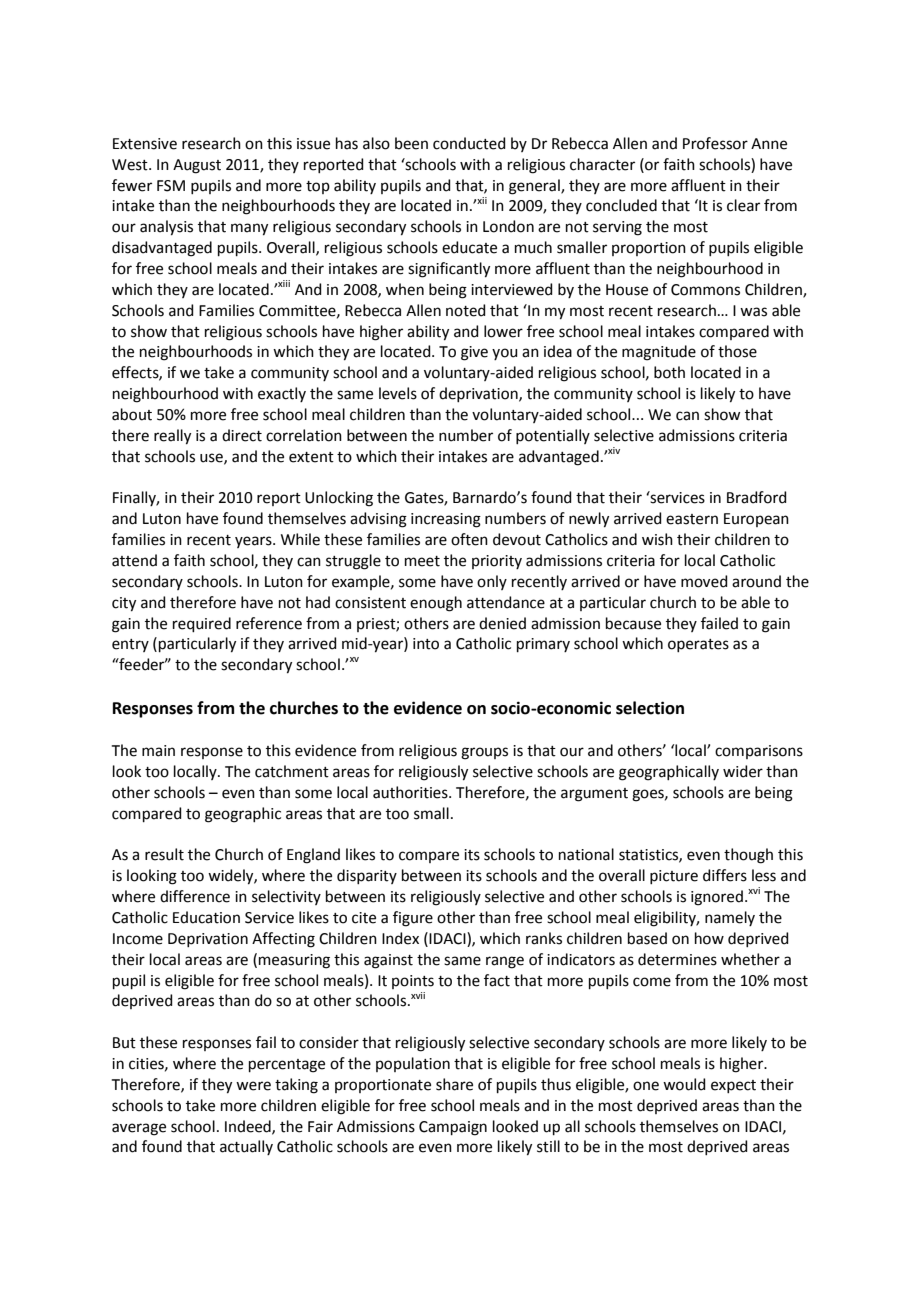 Image resolution: width=924 pixels, height=1308 pixels. Describe the element at coordinates (698, 645) in the document. I see `operates` at that location.
